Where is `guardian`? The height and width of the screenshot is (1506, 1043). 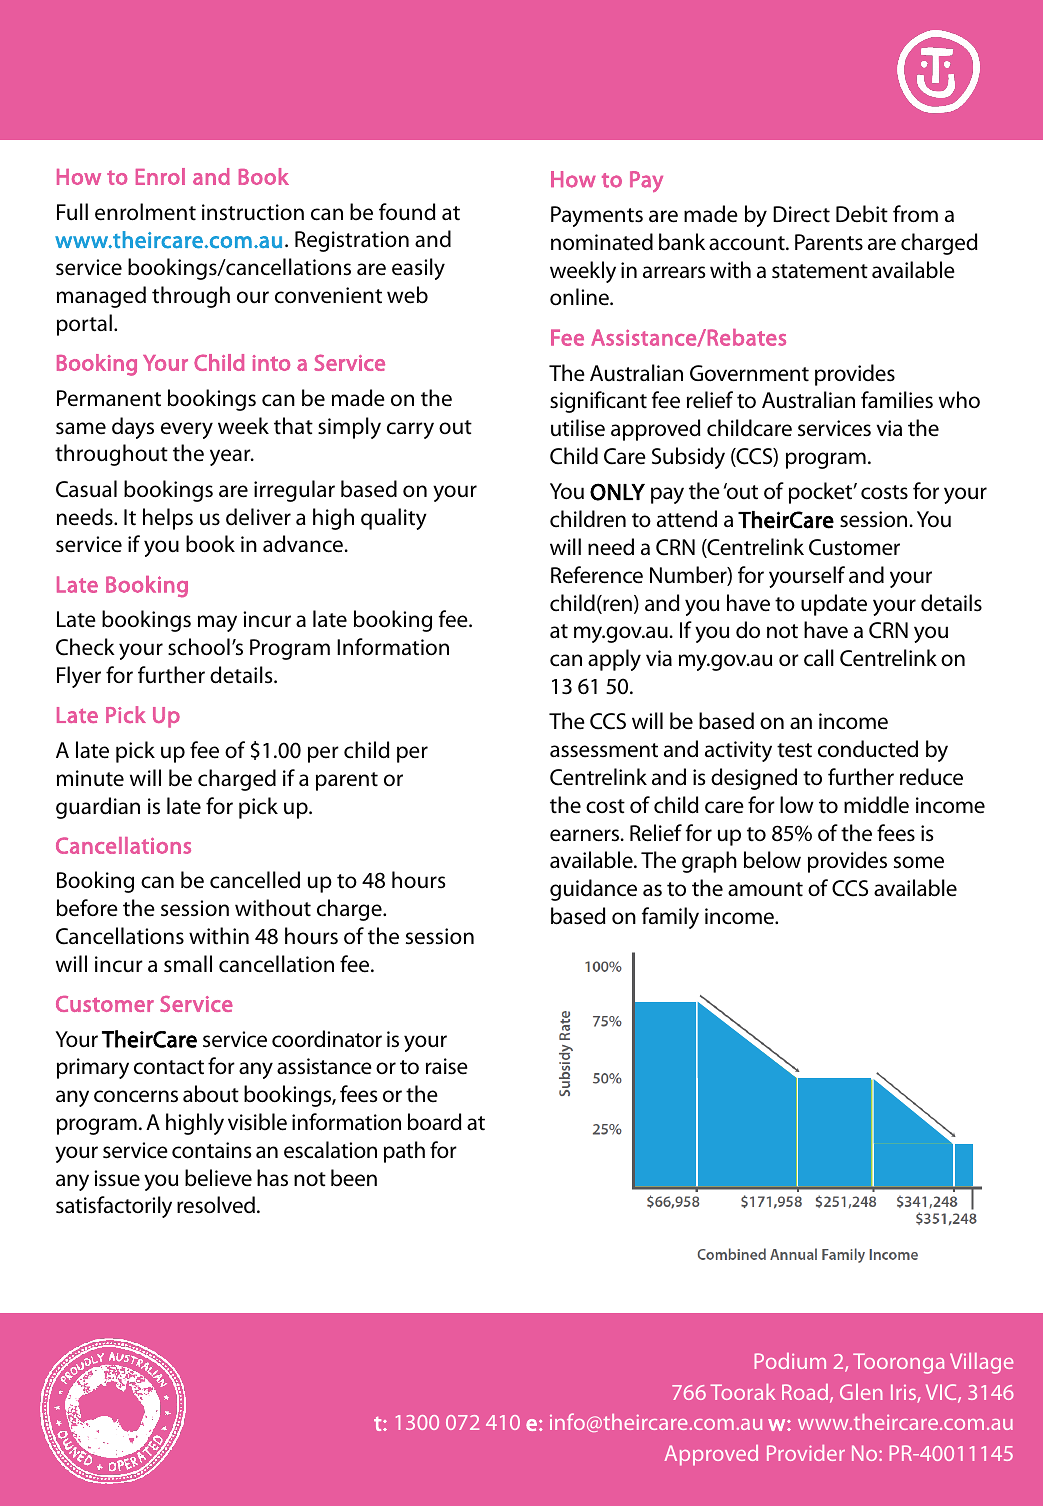
guardian is located at coordinates (98, 808).
